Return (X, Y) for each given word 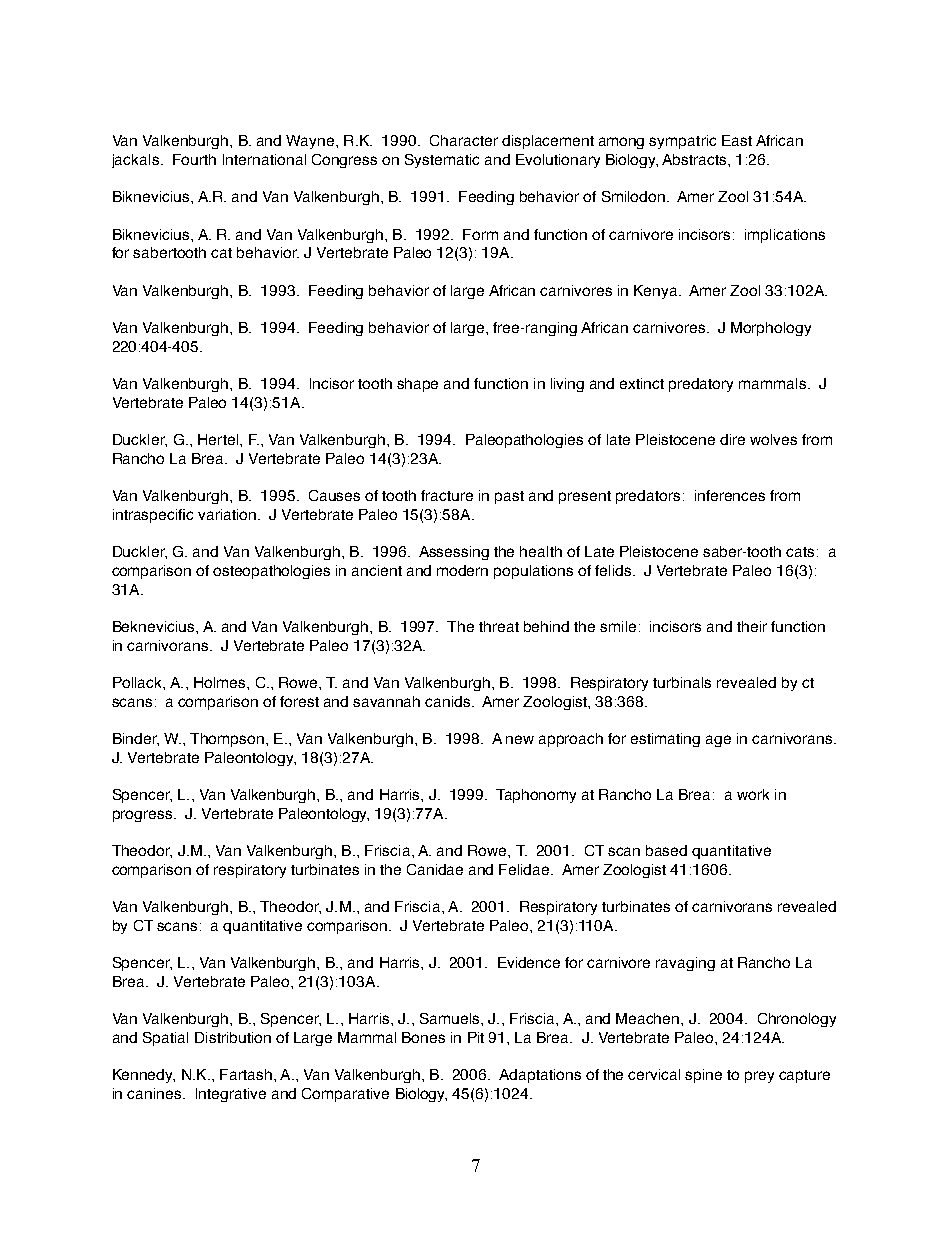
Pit (476, 1037)
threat (499, 626)
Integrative (231, 1095)
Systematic (442, 161)
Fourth (194, 159)
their (752, 626)
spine (703, 1076)
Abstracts (695, 159)
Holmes (221, 682)
